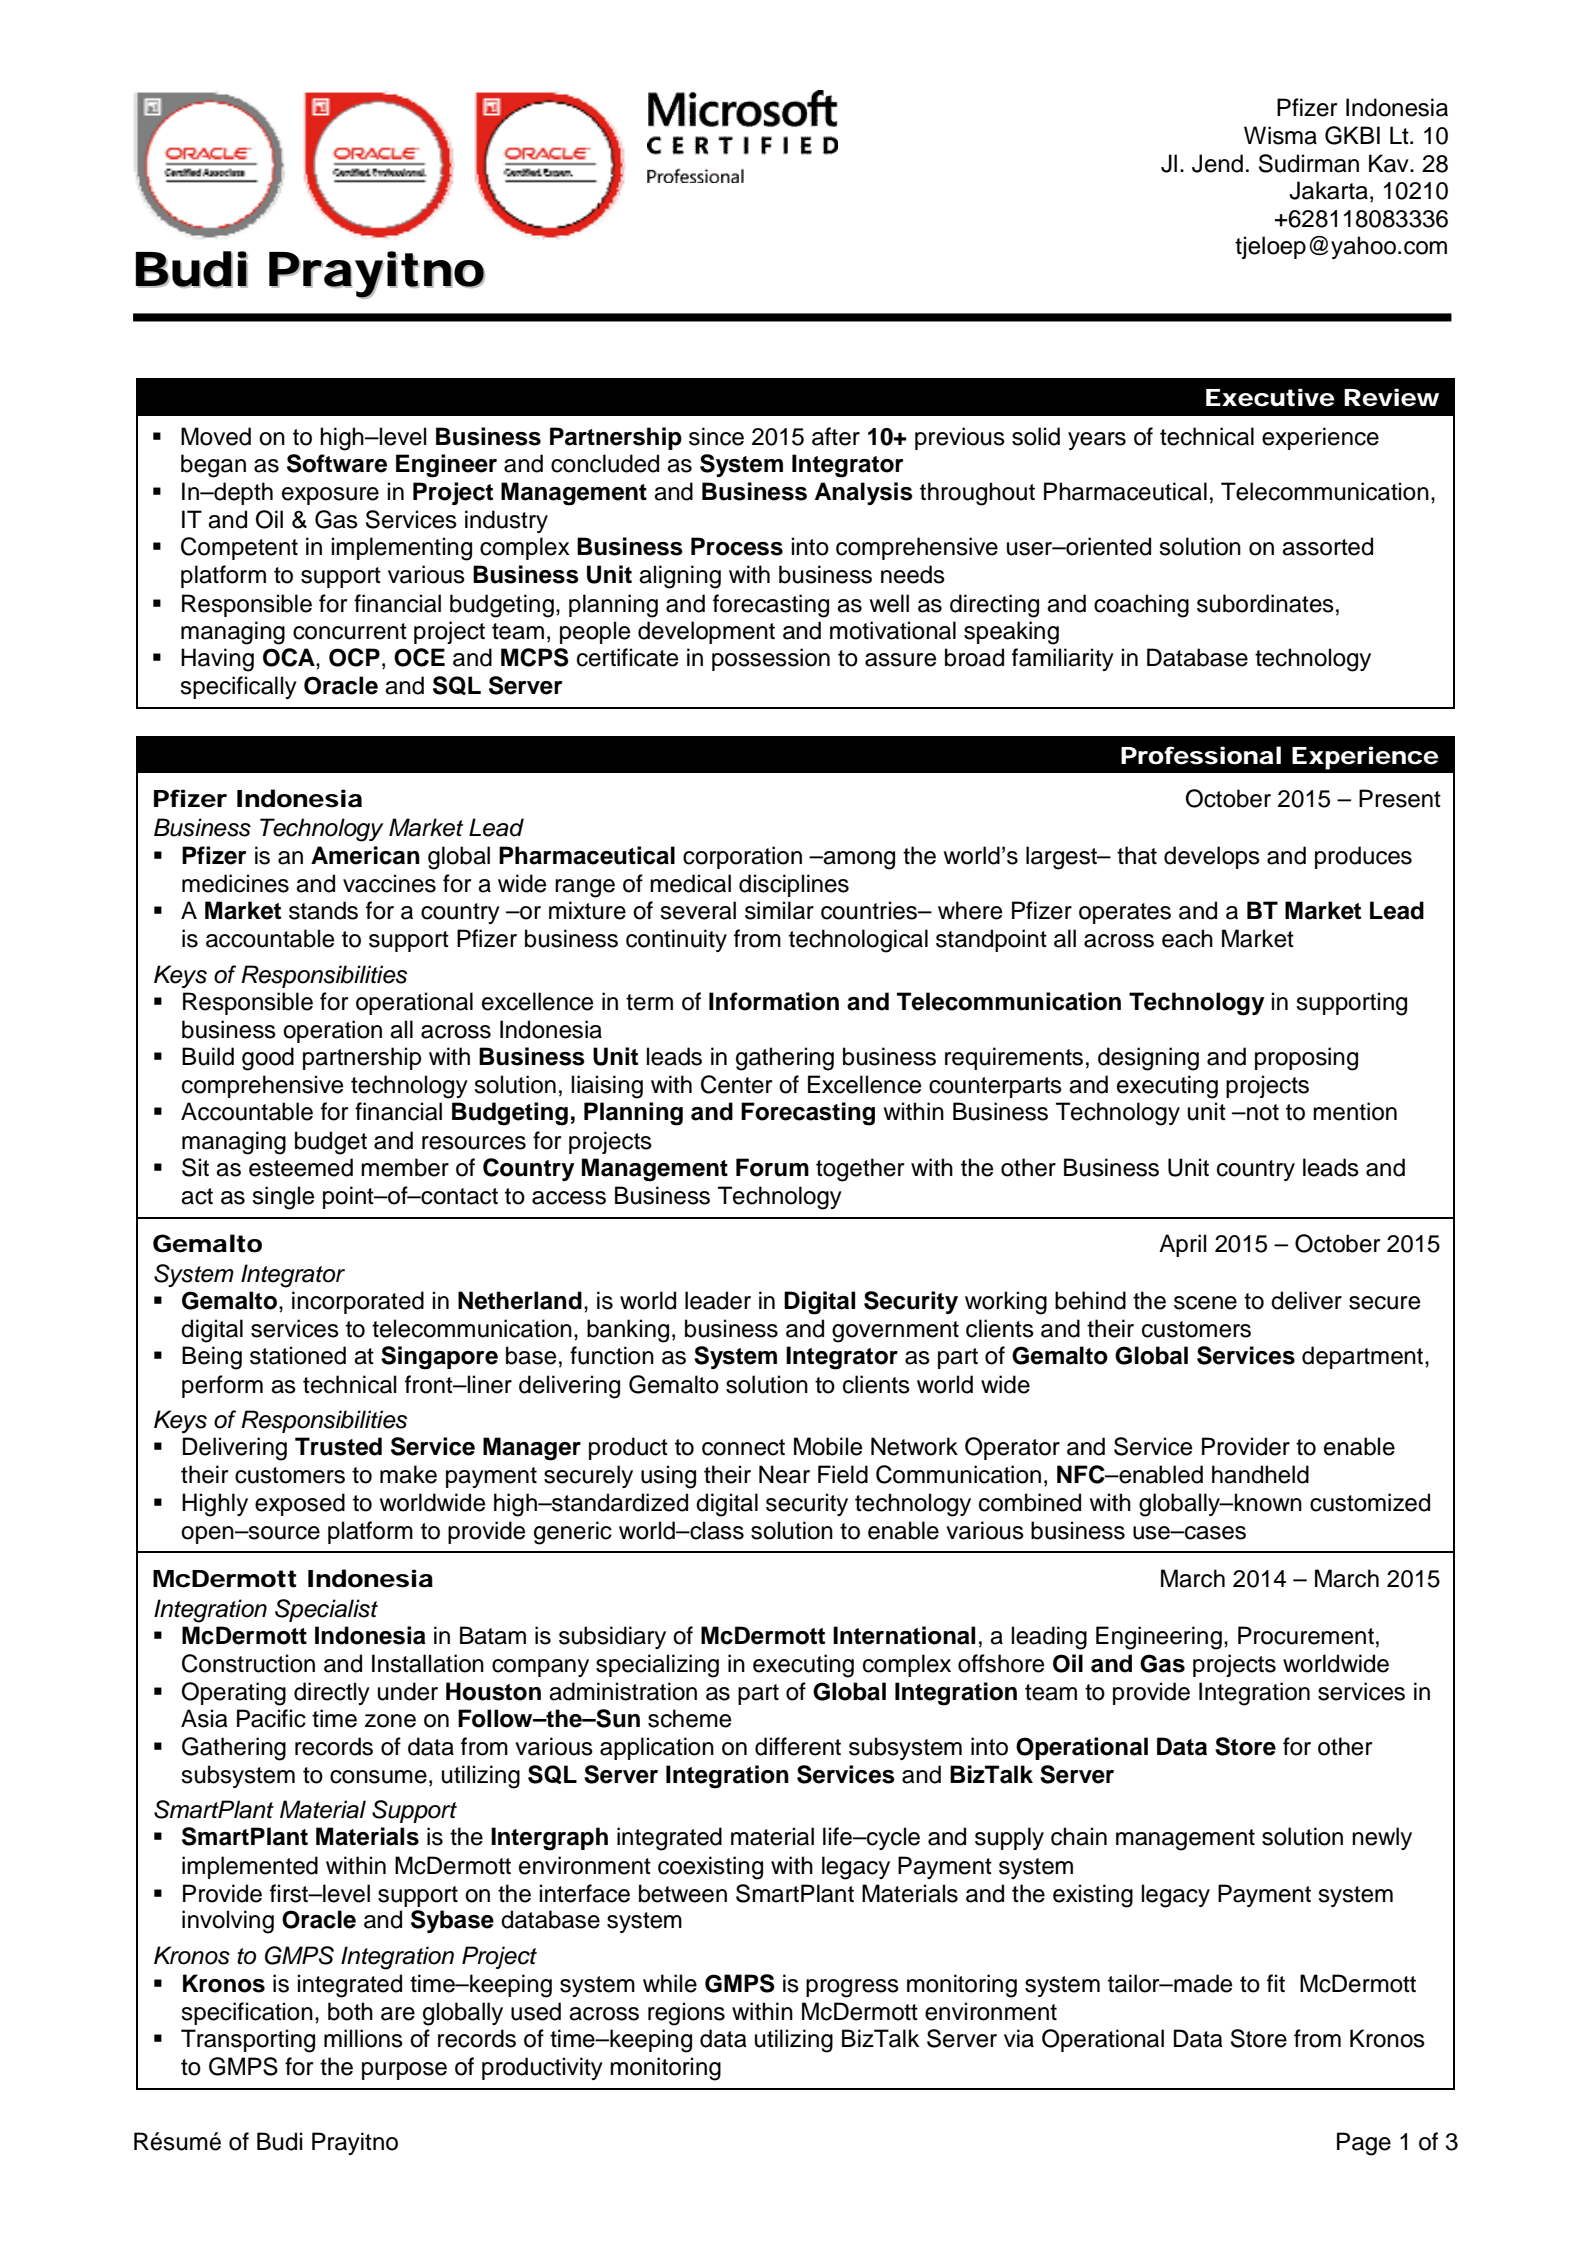 Image resolution: width=1591 pixels, height=2250 pixels. I want to click on handheld, so click(1260, 1474).
